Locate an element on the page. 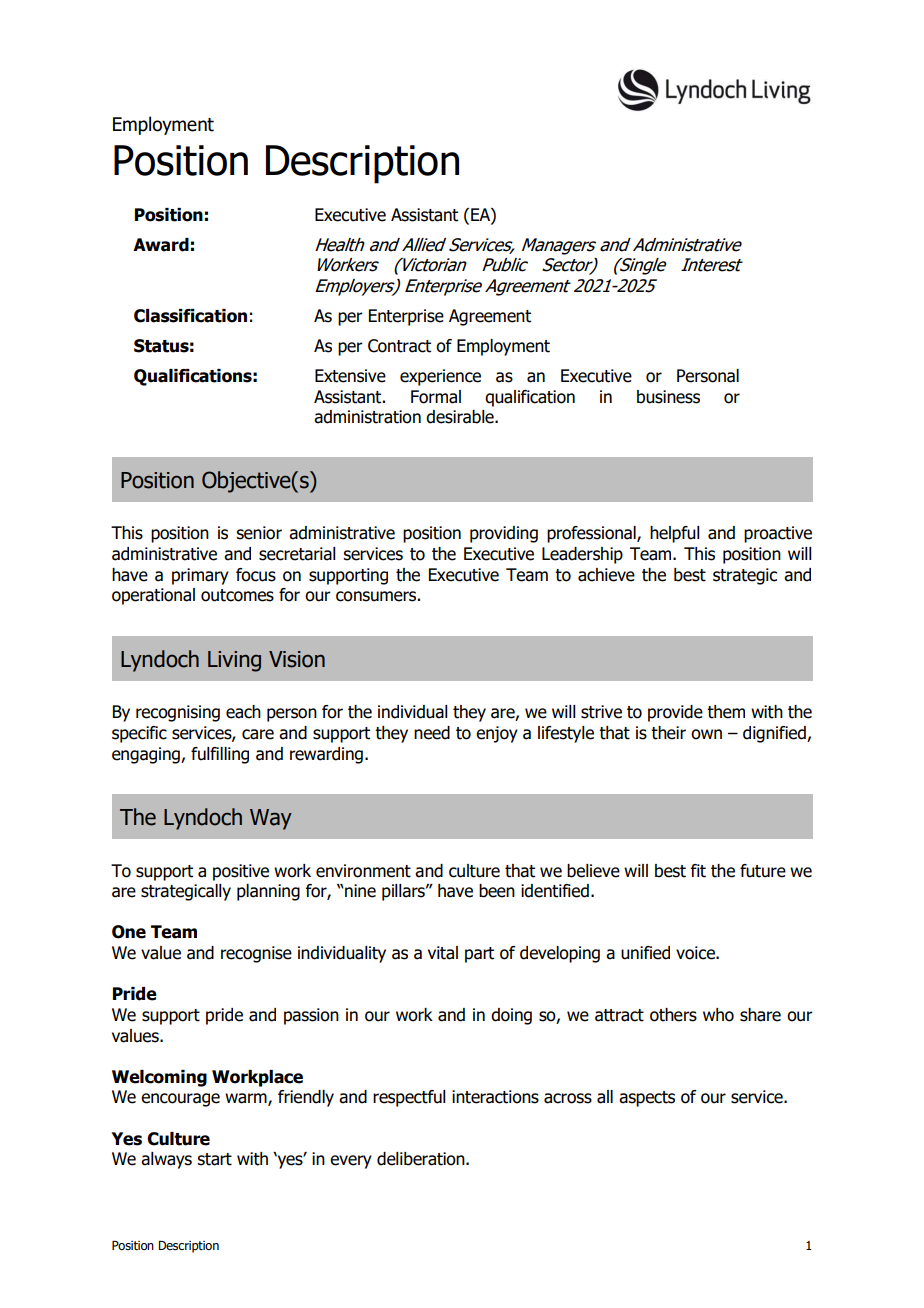 The width and height of the image is (924, 1308). respectful is located at coordinates (409, 1098).
